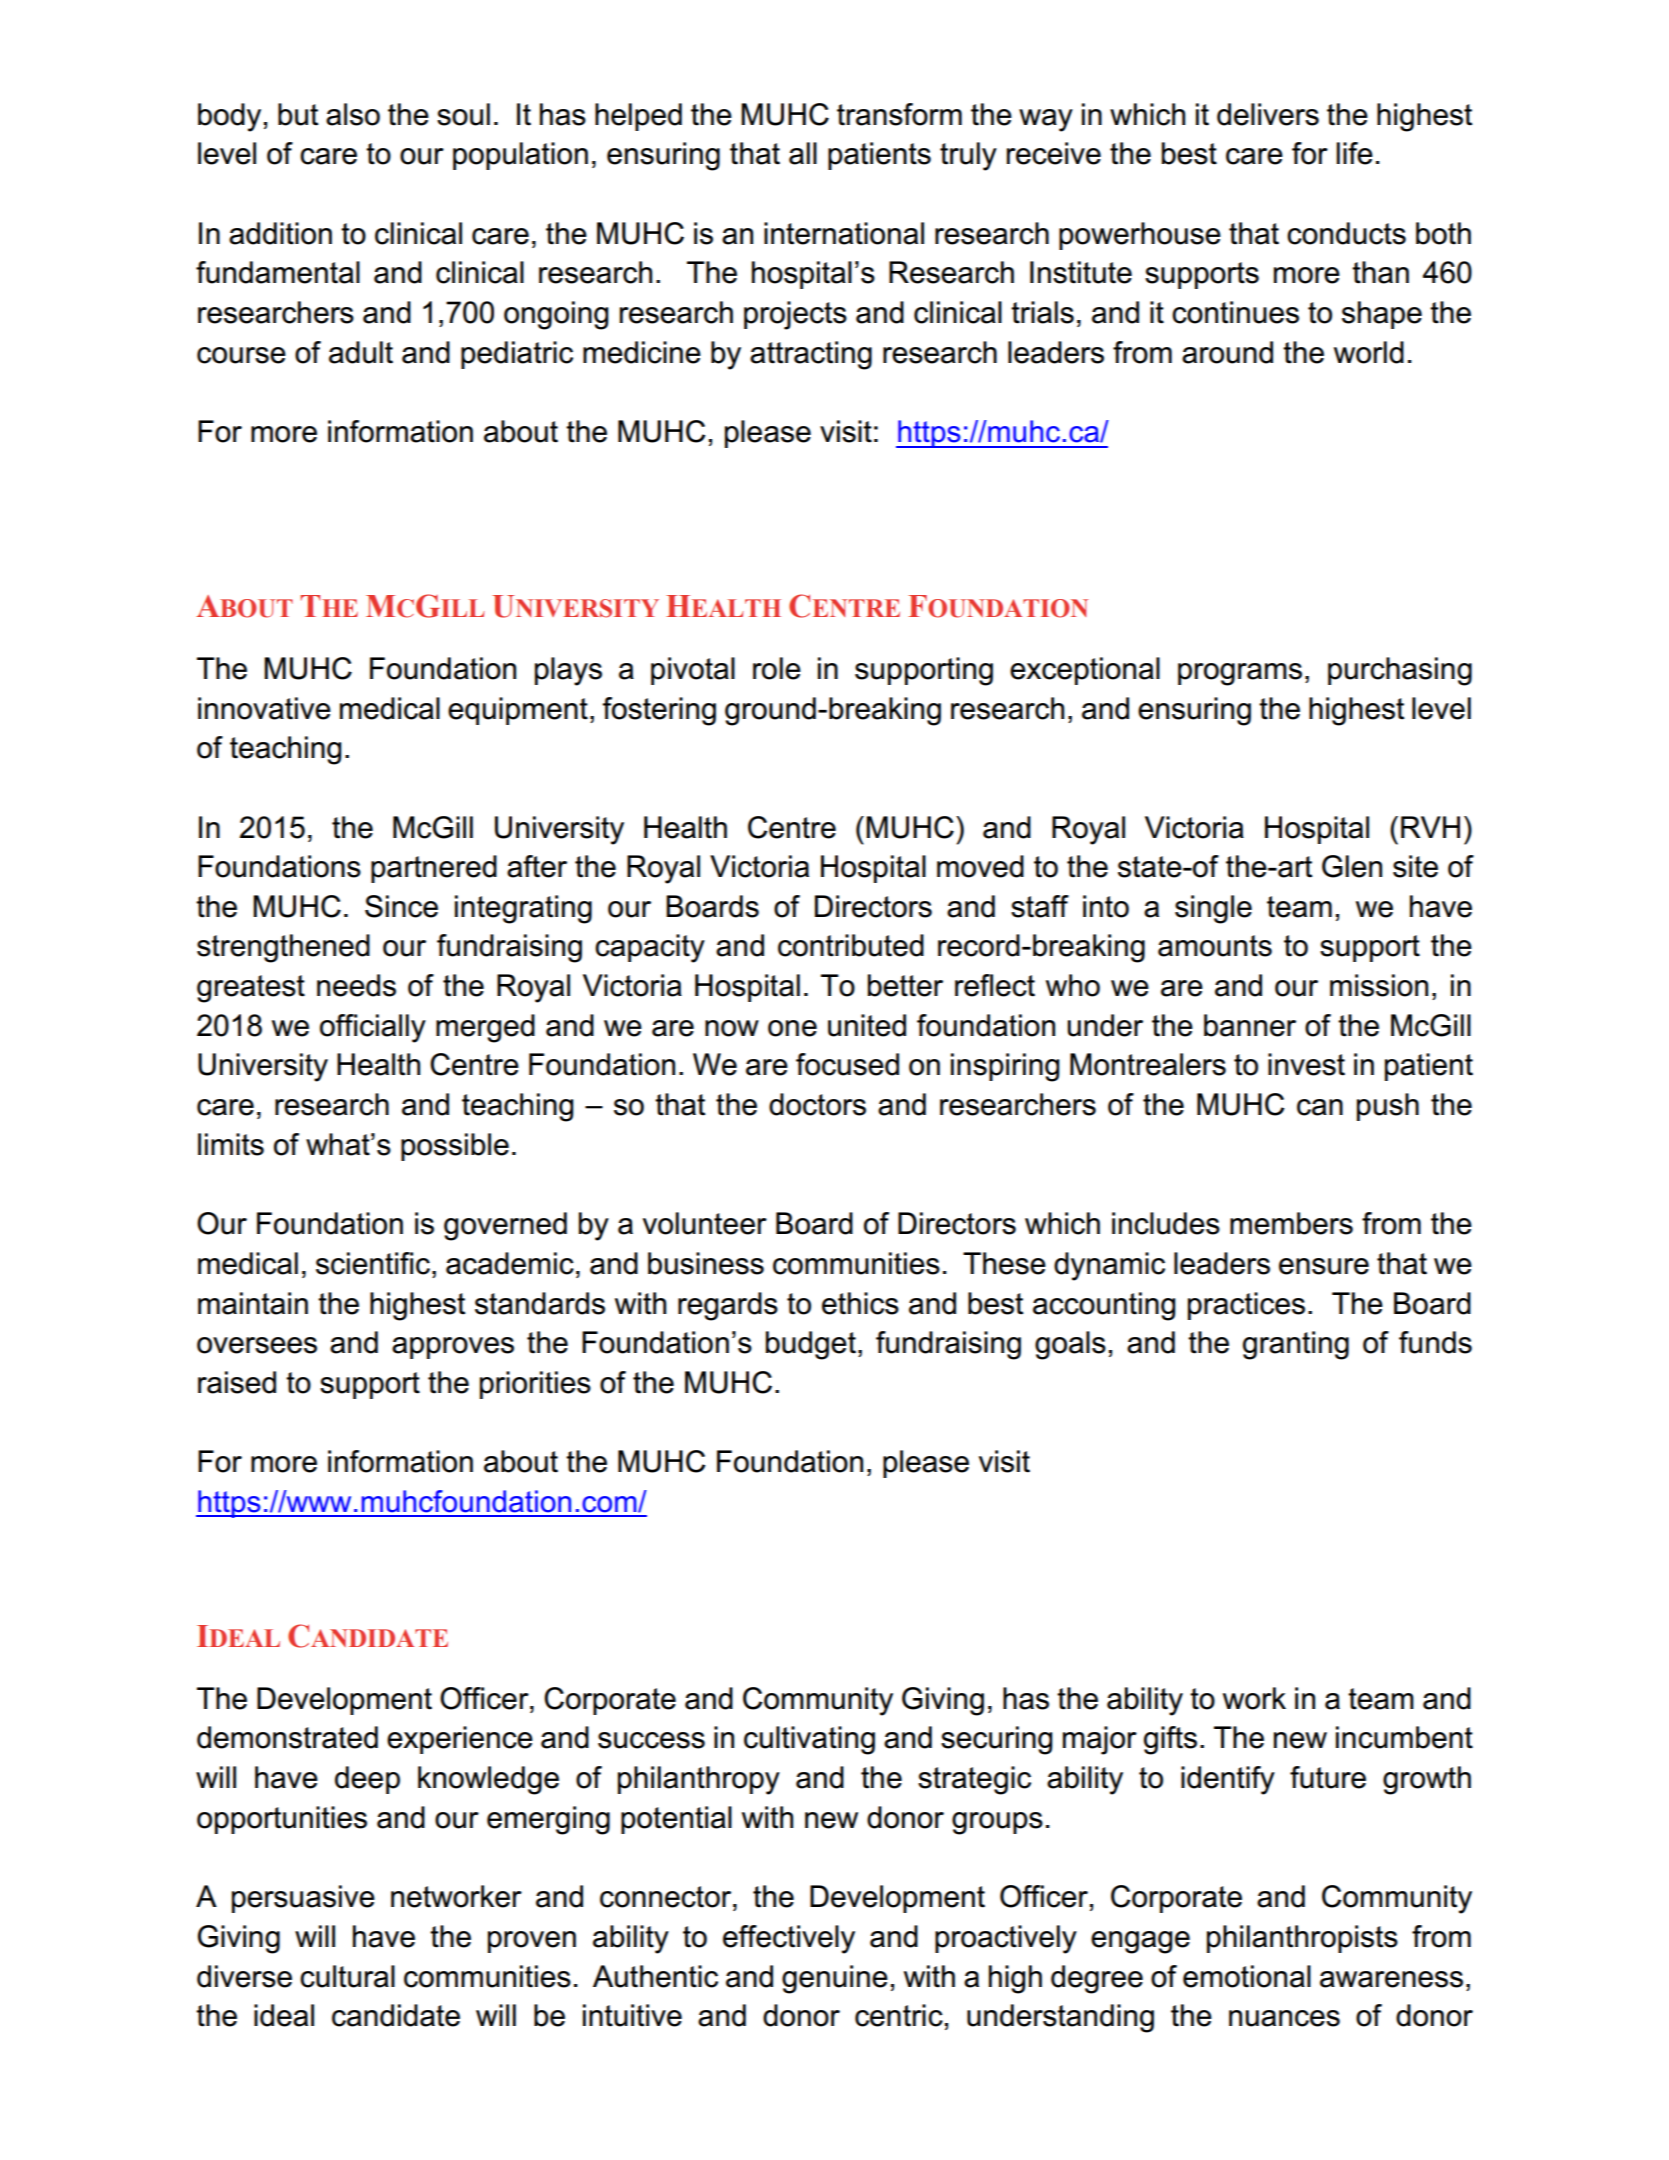 The width and height of the screenshot is (1669, 2160). Describe the element at coordinates (811, 1345) in the screenshot. I see `budget` at that location.
